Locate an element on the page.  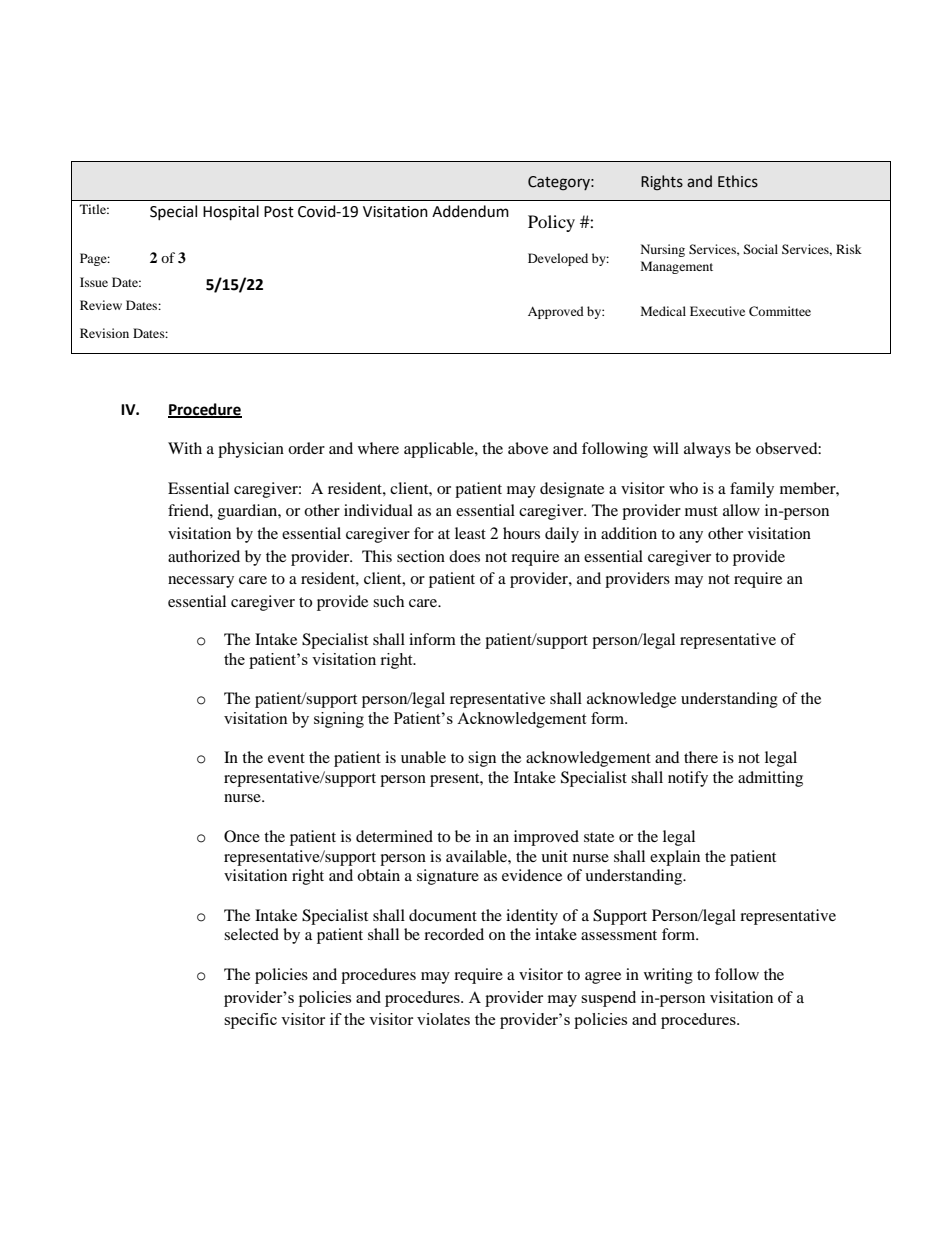
Hospital is located at coordinates (231, 213).
